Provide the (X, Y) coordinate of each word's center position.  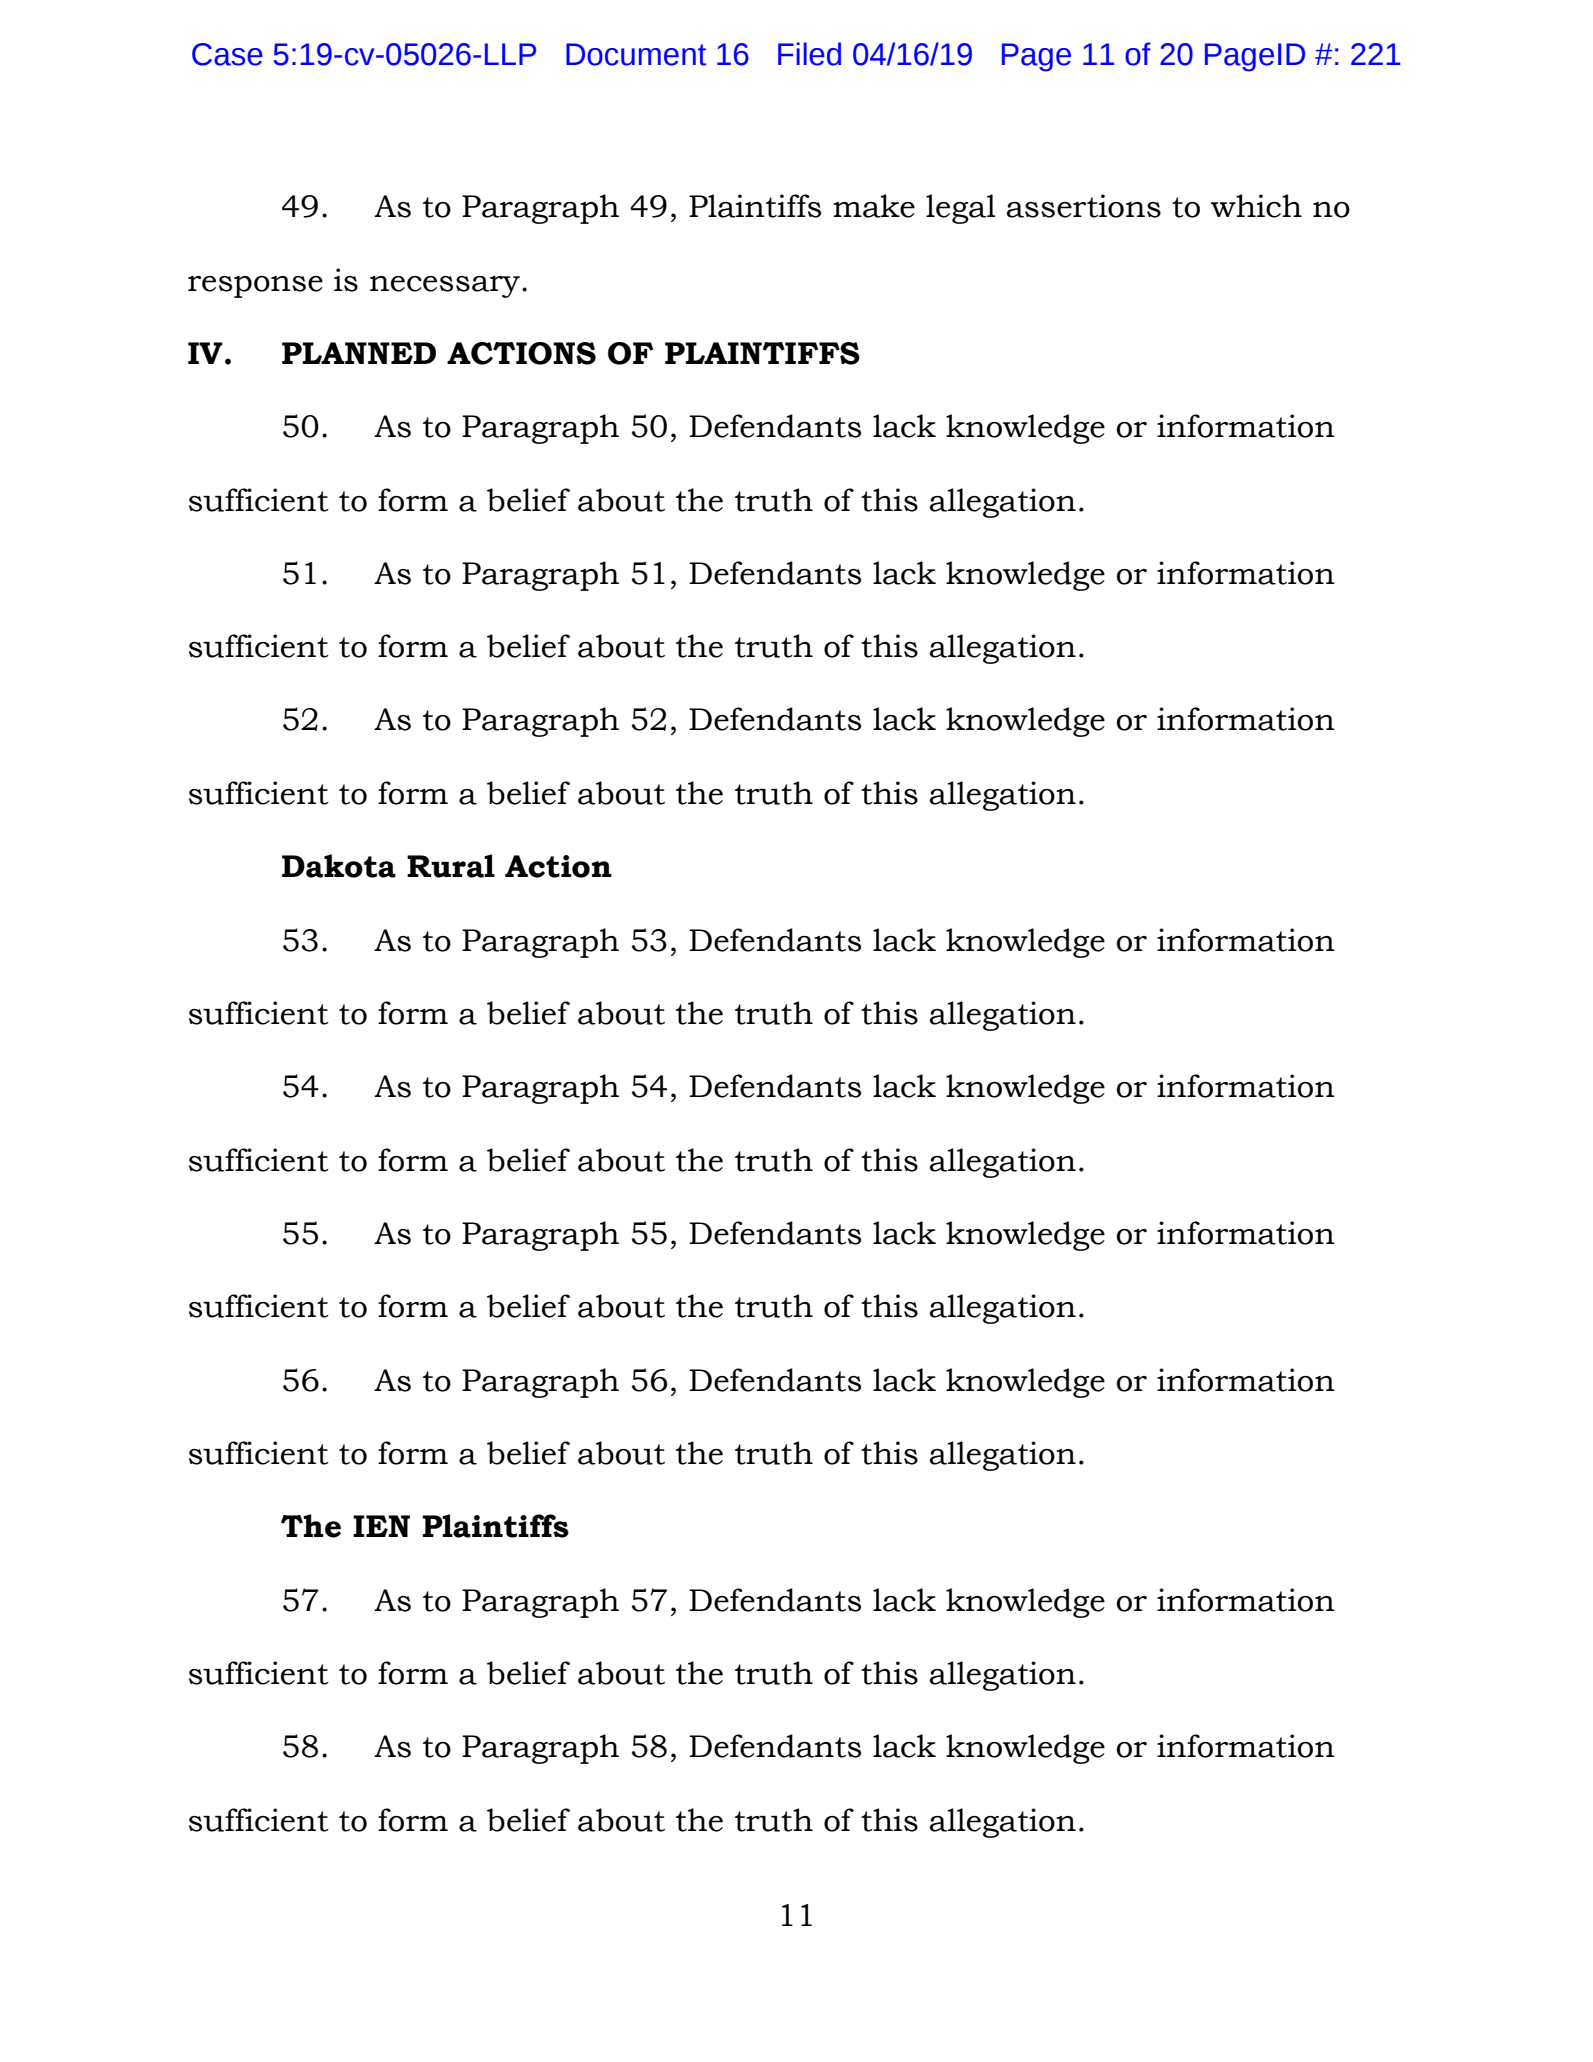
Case (227, 54)
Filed (809, 54)
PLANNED (359, 353)
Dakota (339, 866)
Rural (451, 866)
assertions (1083, 206)
